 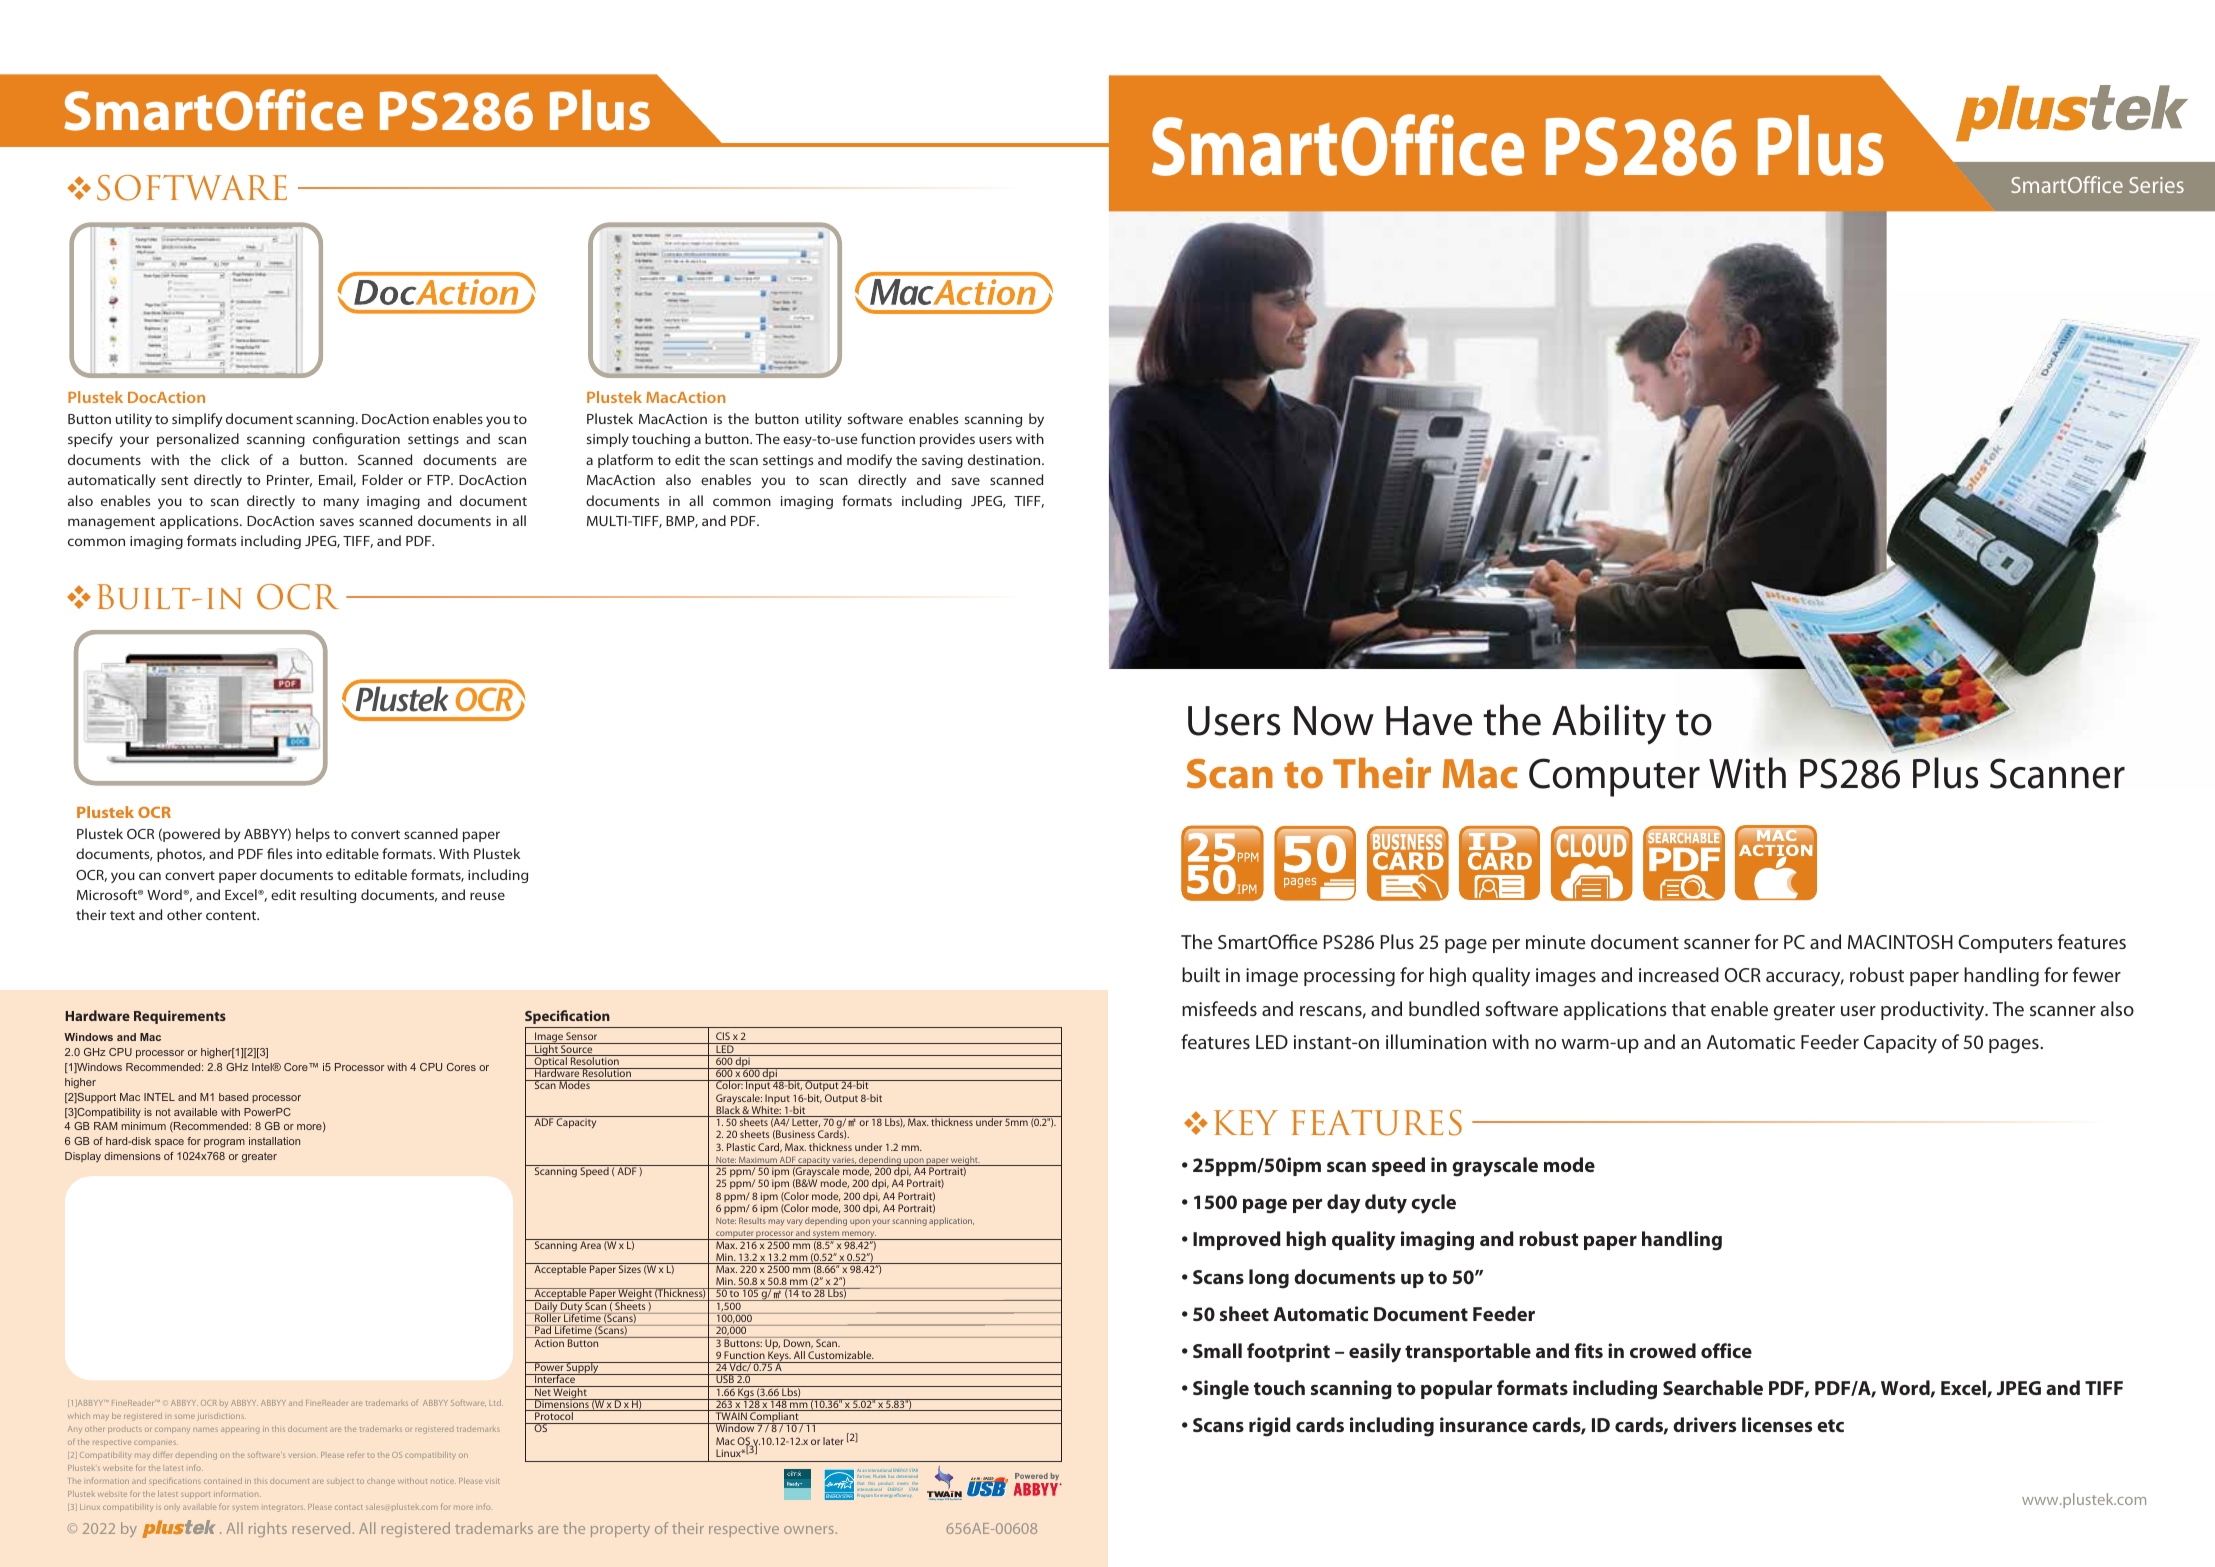 What do you see at coordinates (111, 523) in the document?
I see `management` at bounding box center [111, 523].
